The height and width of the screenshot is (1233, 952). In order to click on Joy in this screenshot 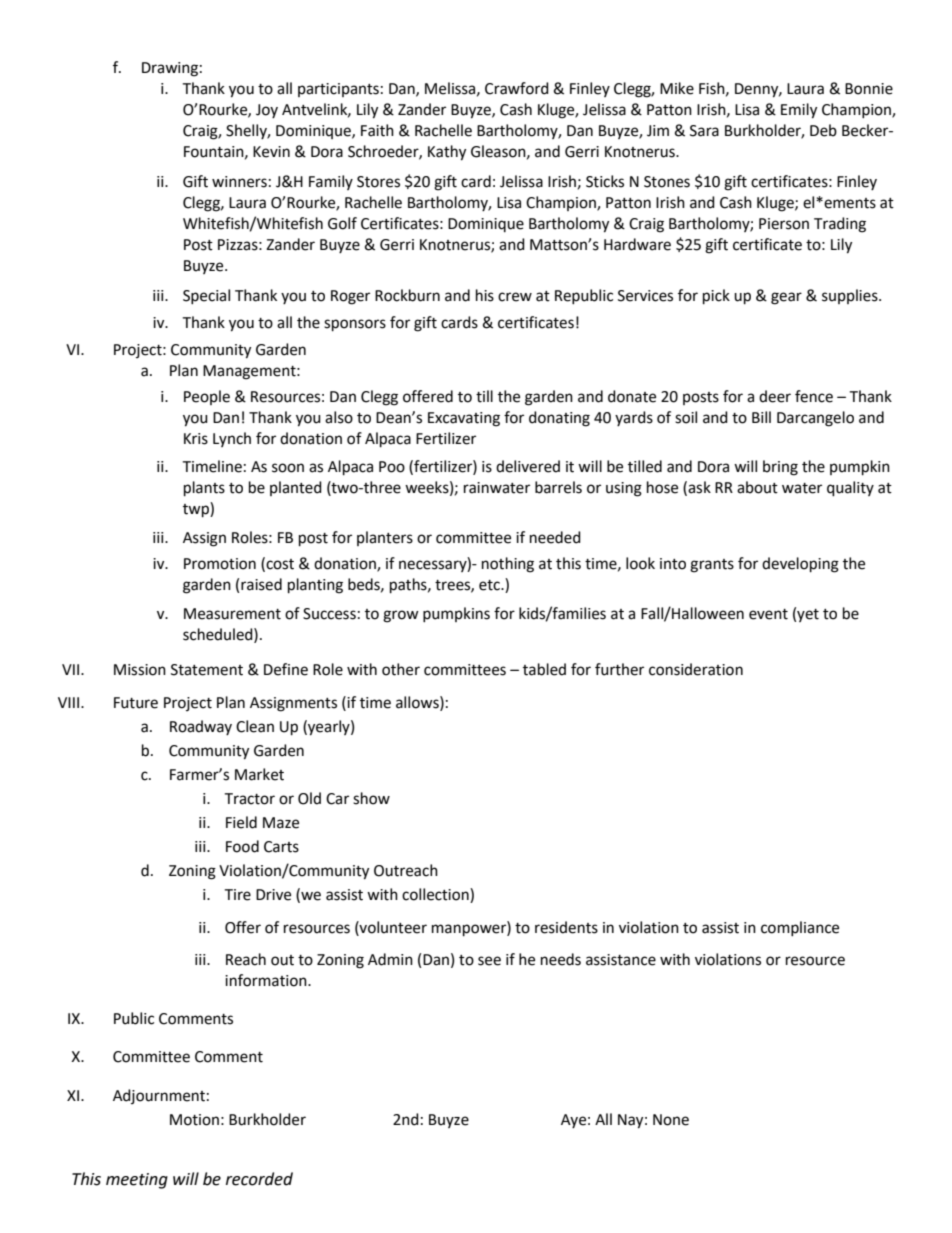, I will do `click(267, 111)`.
